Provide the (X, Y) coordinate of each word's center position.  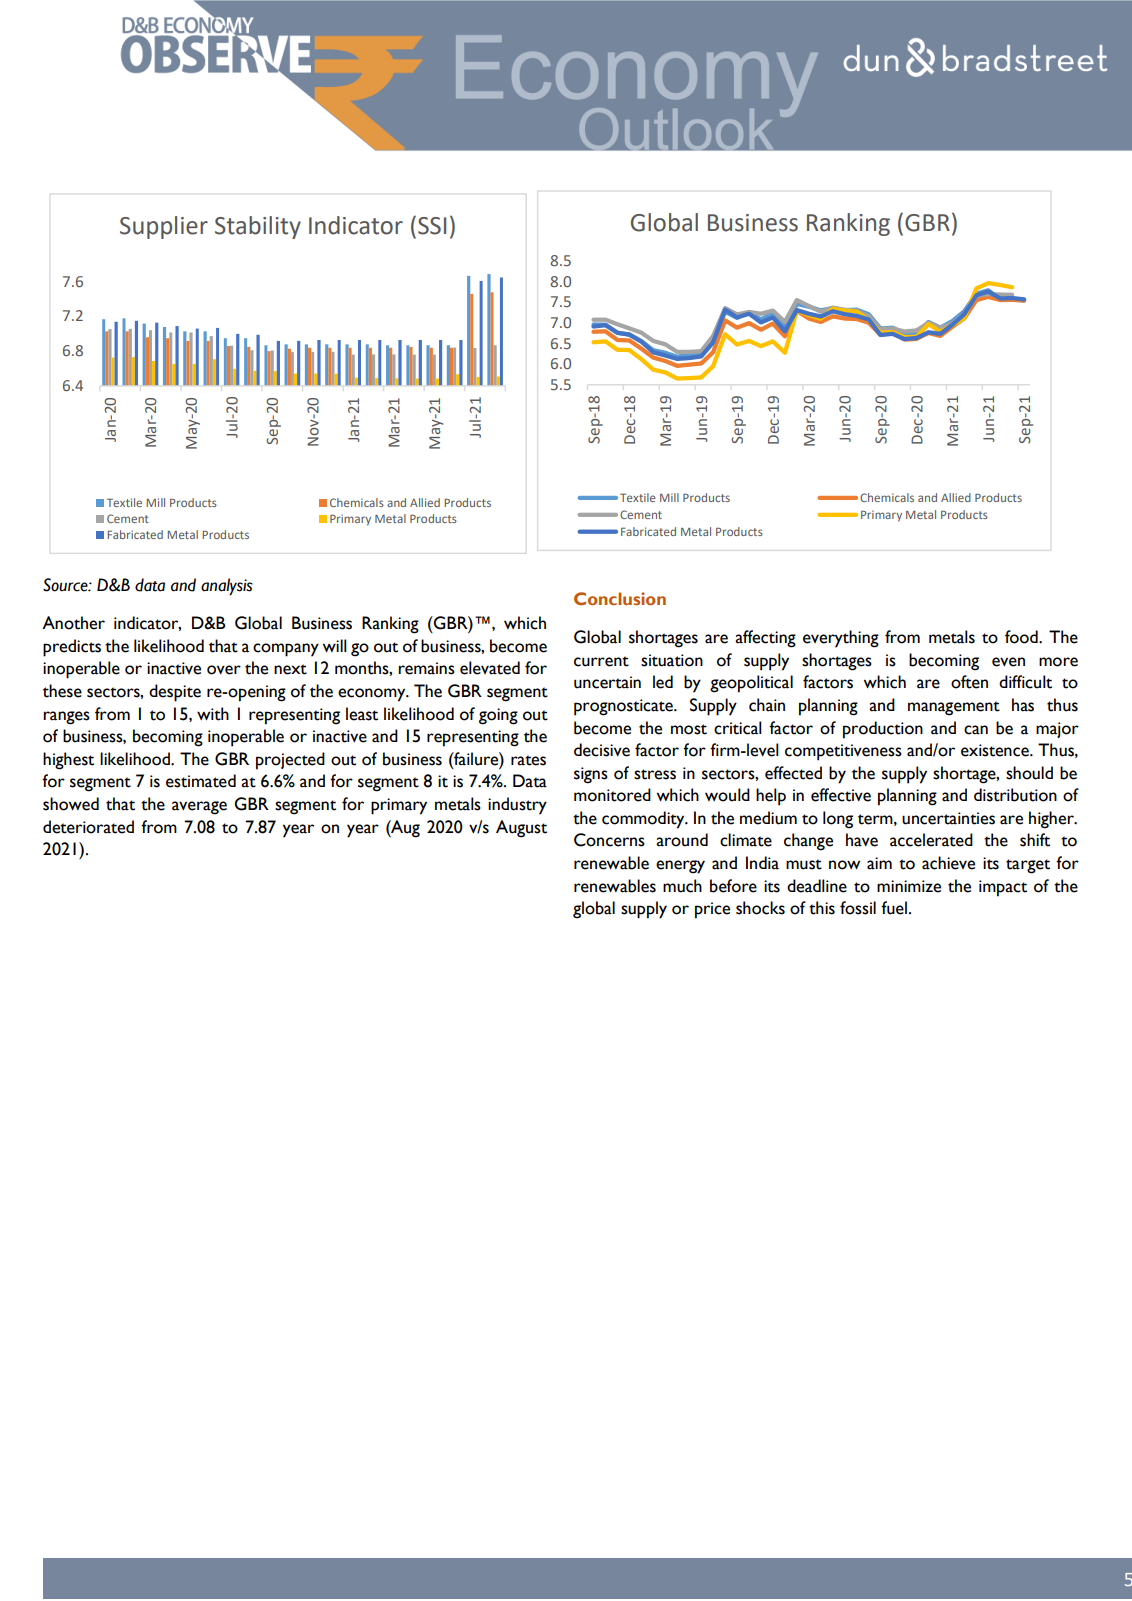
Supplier (164, 227)
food (1022, 637)
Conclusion (620, 598)
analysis (227, 587)
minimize (909, 886)
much (682, 886)
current (601, 661)
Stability (258, 227)
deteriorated (88, 827)
